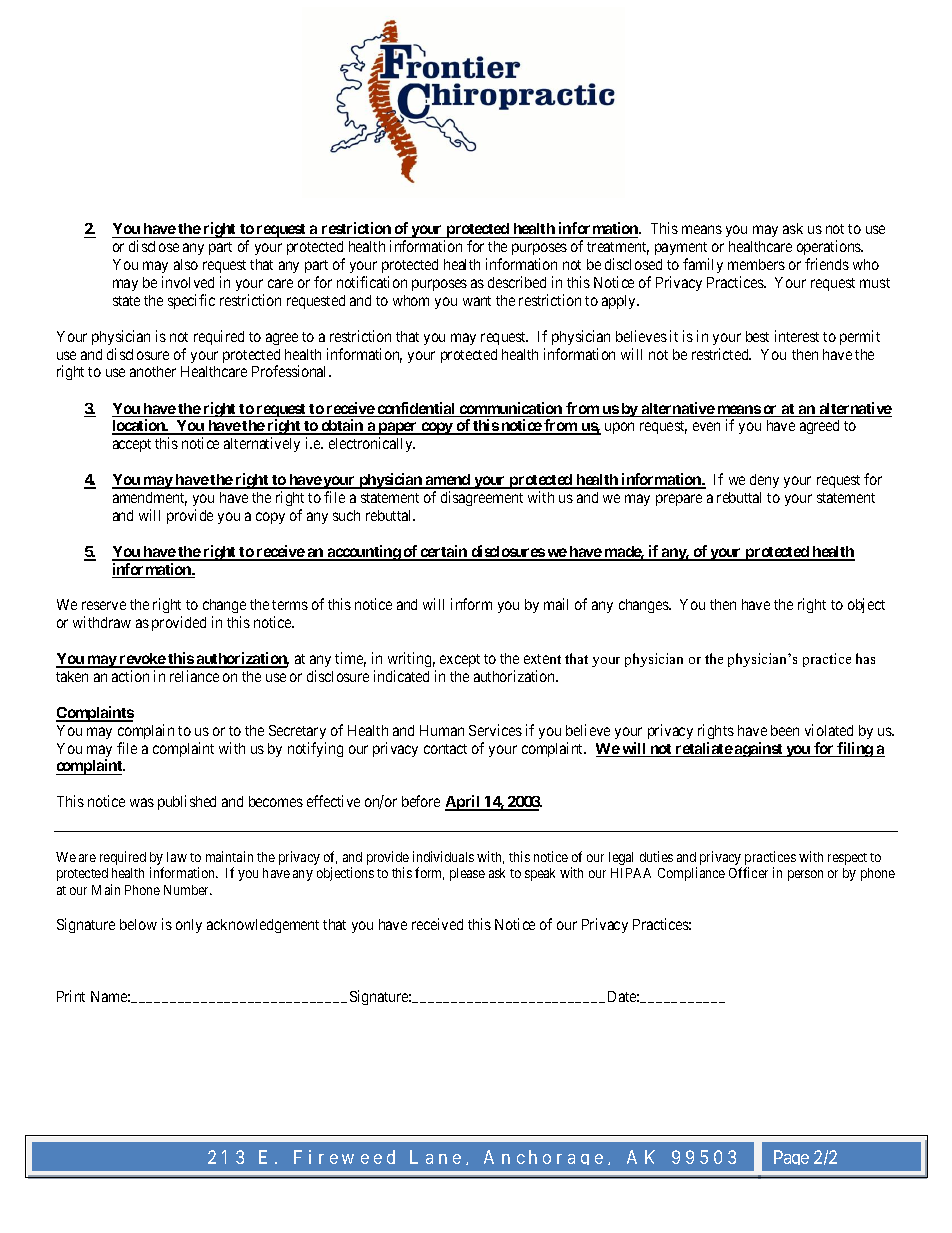 This page has height=1233, width=952. What do you see at coordinates (756, 264) in the page?
I see `members` at bounding box center [756, 264].
